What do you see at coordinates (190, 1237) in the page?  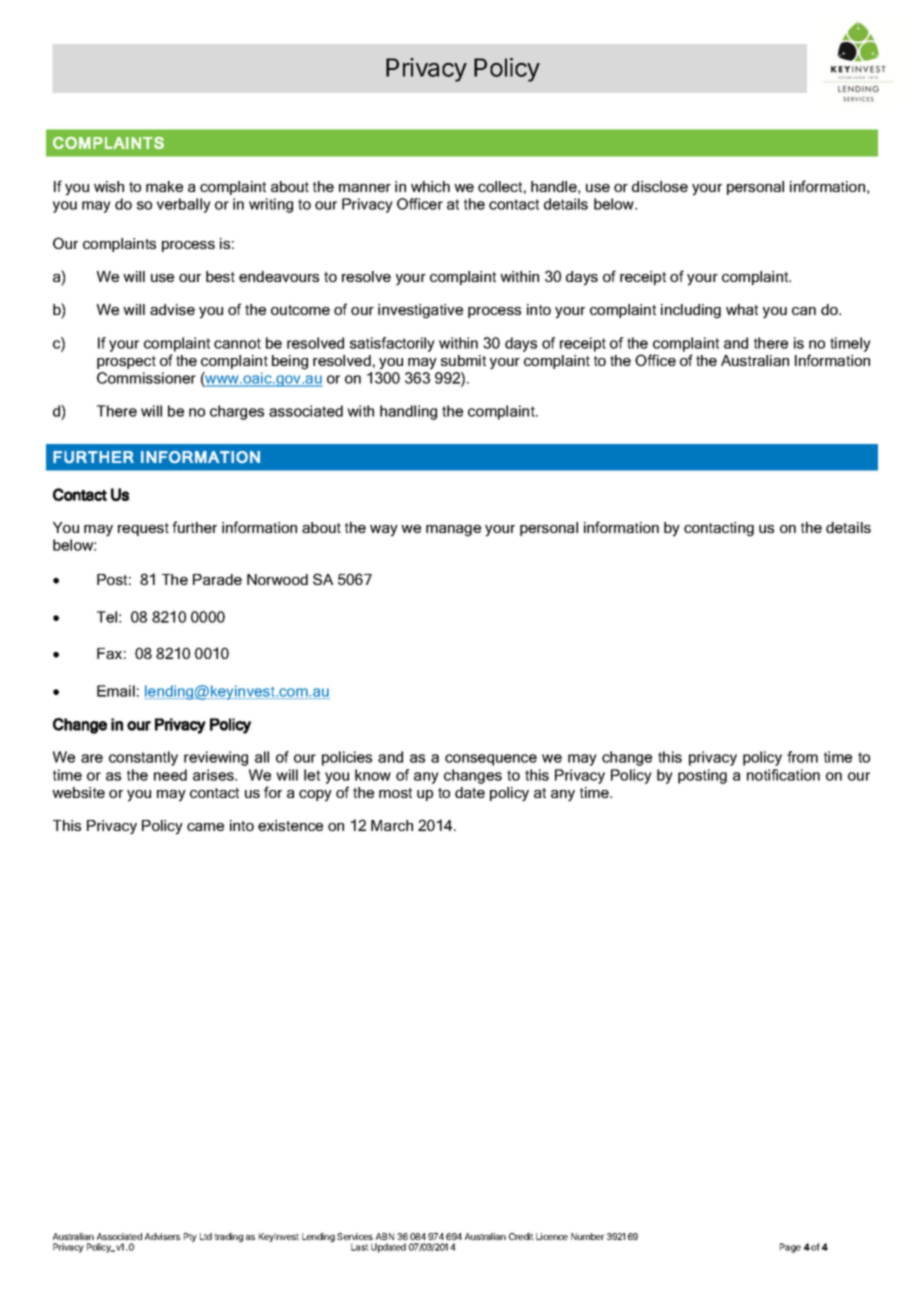 I see `Pty` at bounding box center [190, 1237].
